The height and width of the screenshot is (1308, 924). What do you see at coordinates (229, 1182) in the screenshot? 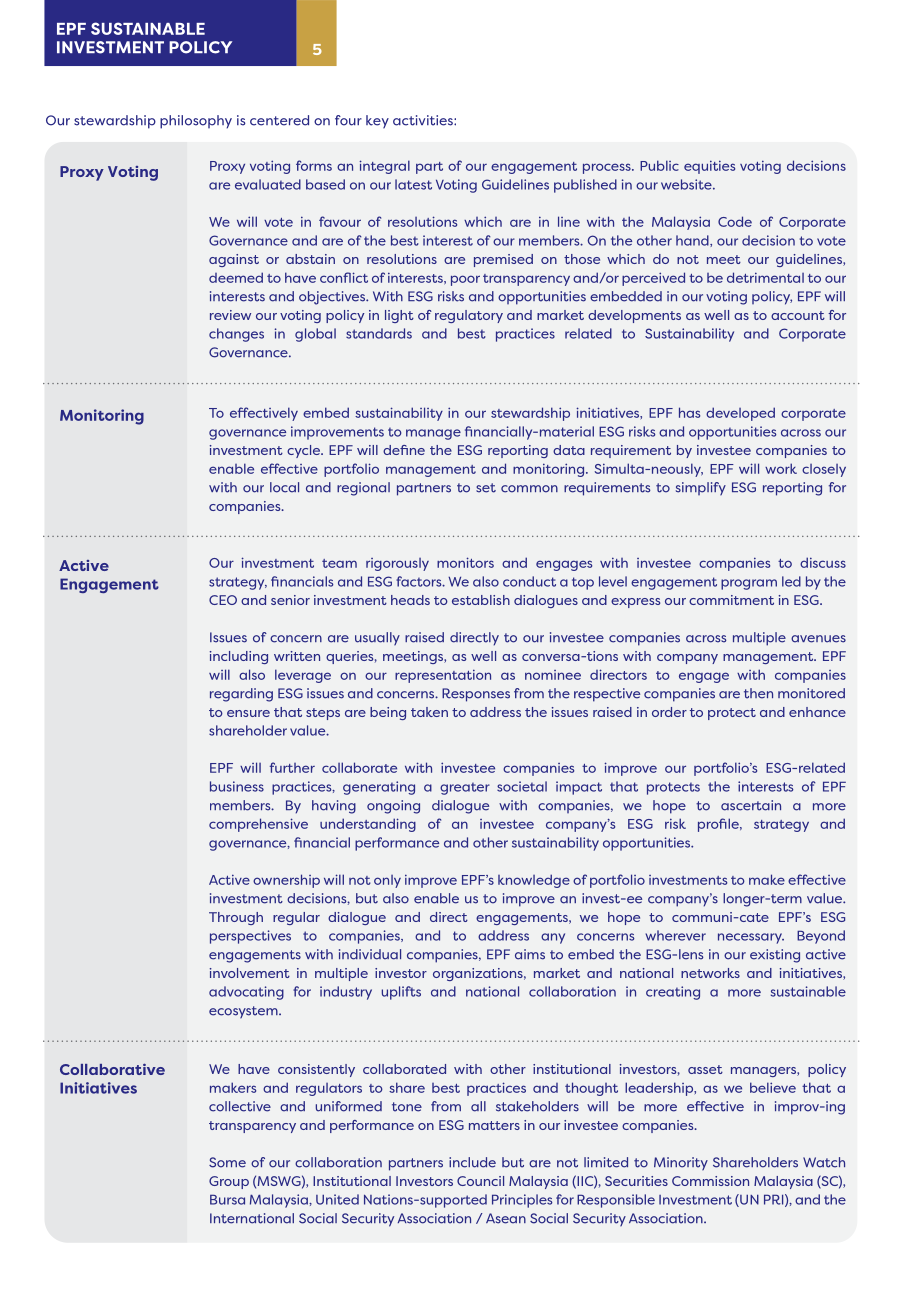
I see `Group` at bounding box center [229, 1182].
